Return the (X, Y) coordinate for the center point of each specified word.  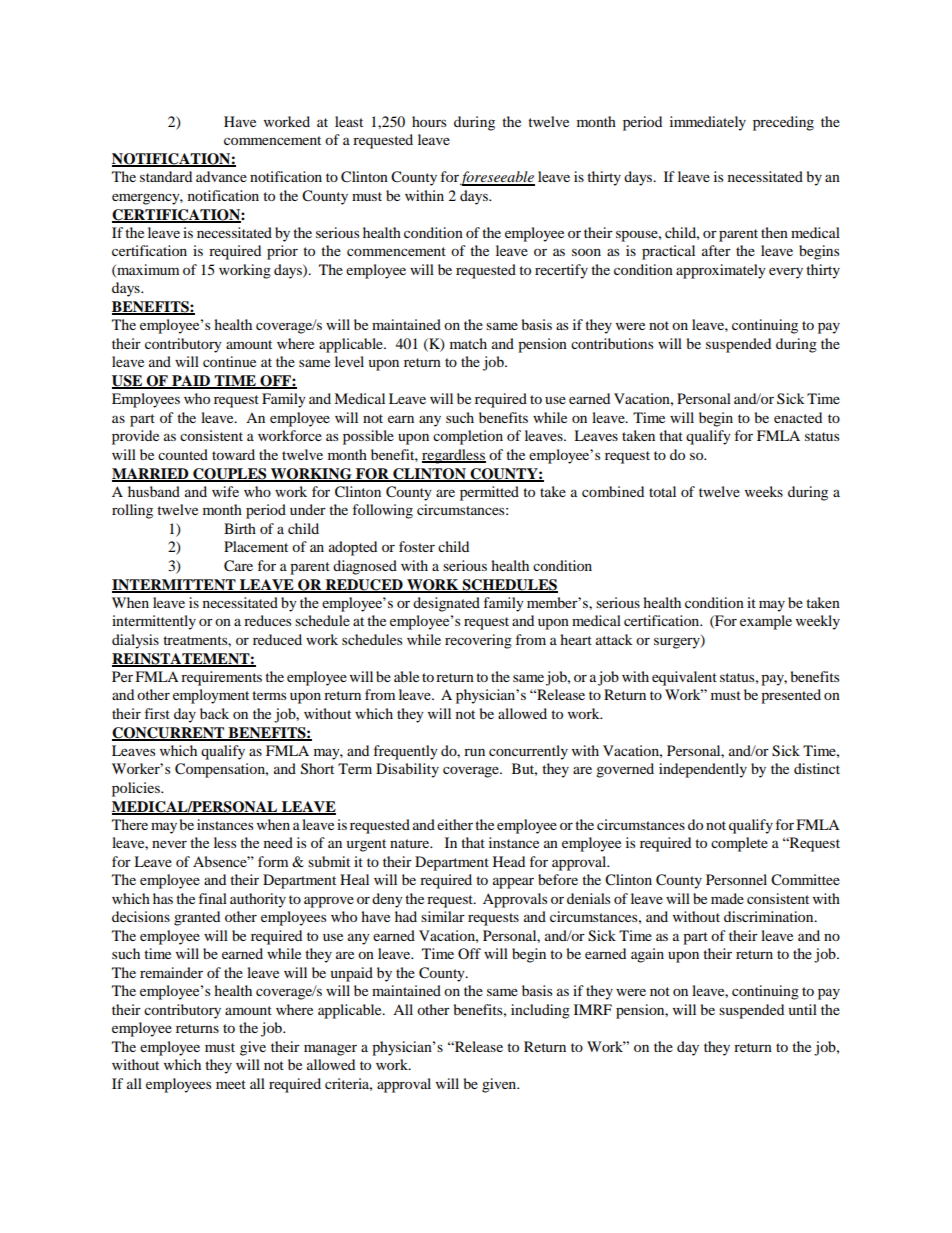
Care (238, 566)
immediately (708, 123)
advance (221, 176)
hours (429, 121)
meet (231, 1084)
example (766, 622)
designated (446, 604)
